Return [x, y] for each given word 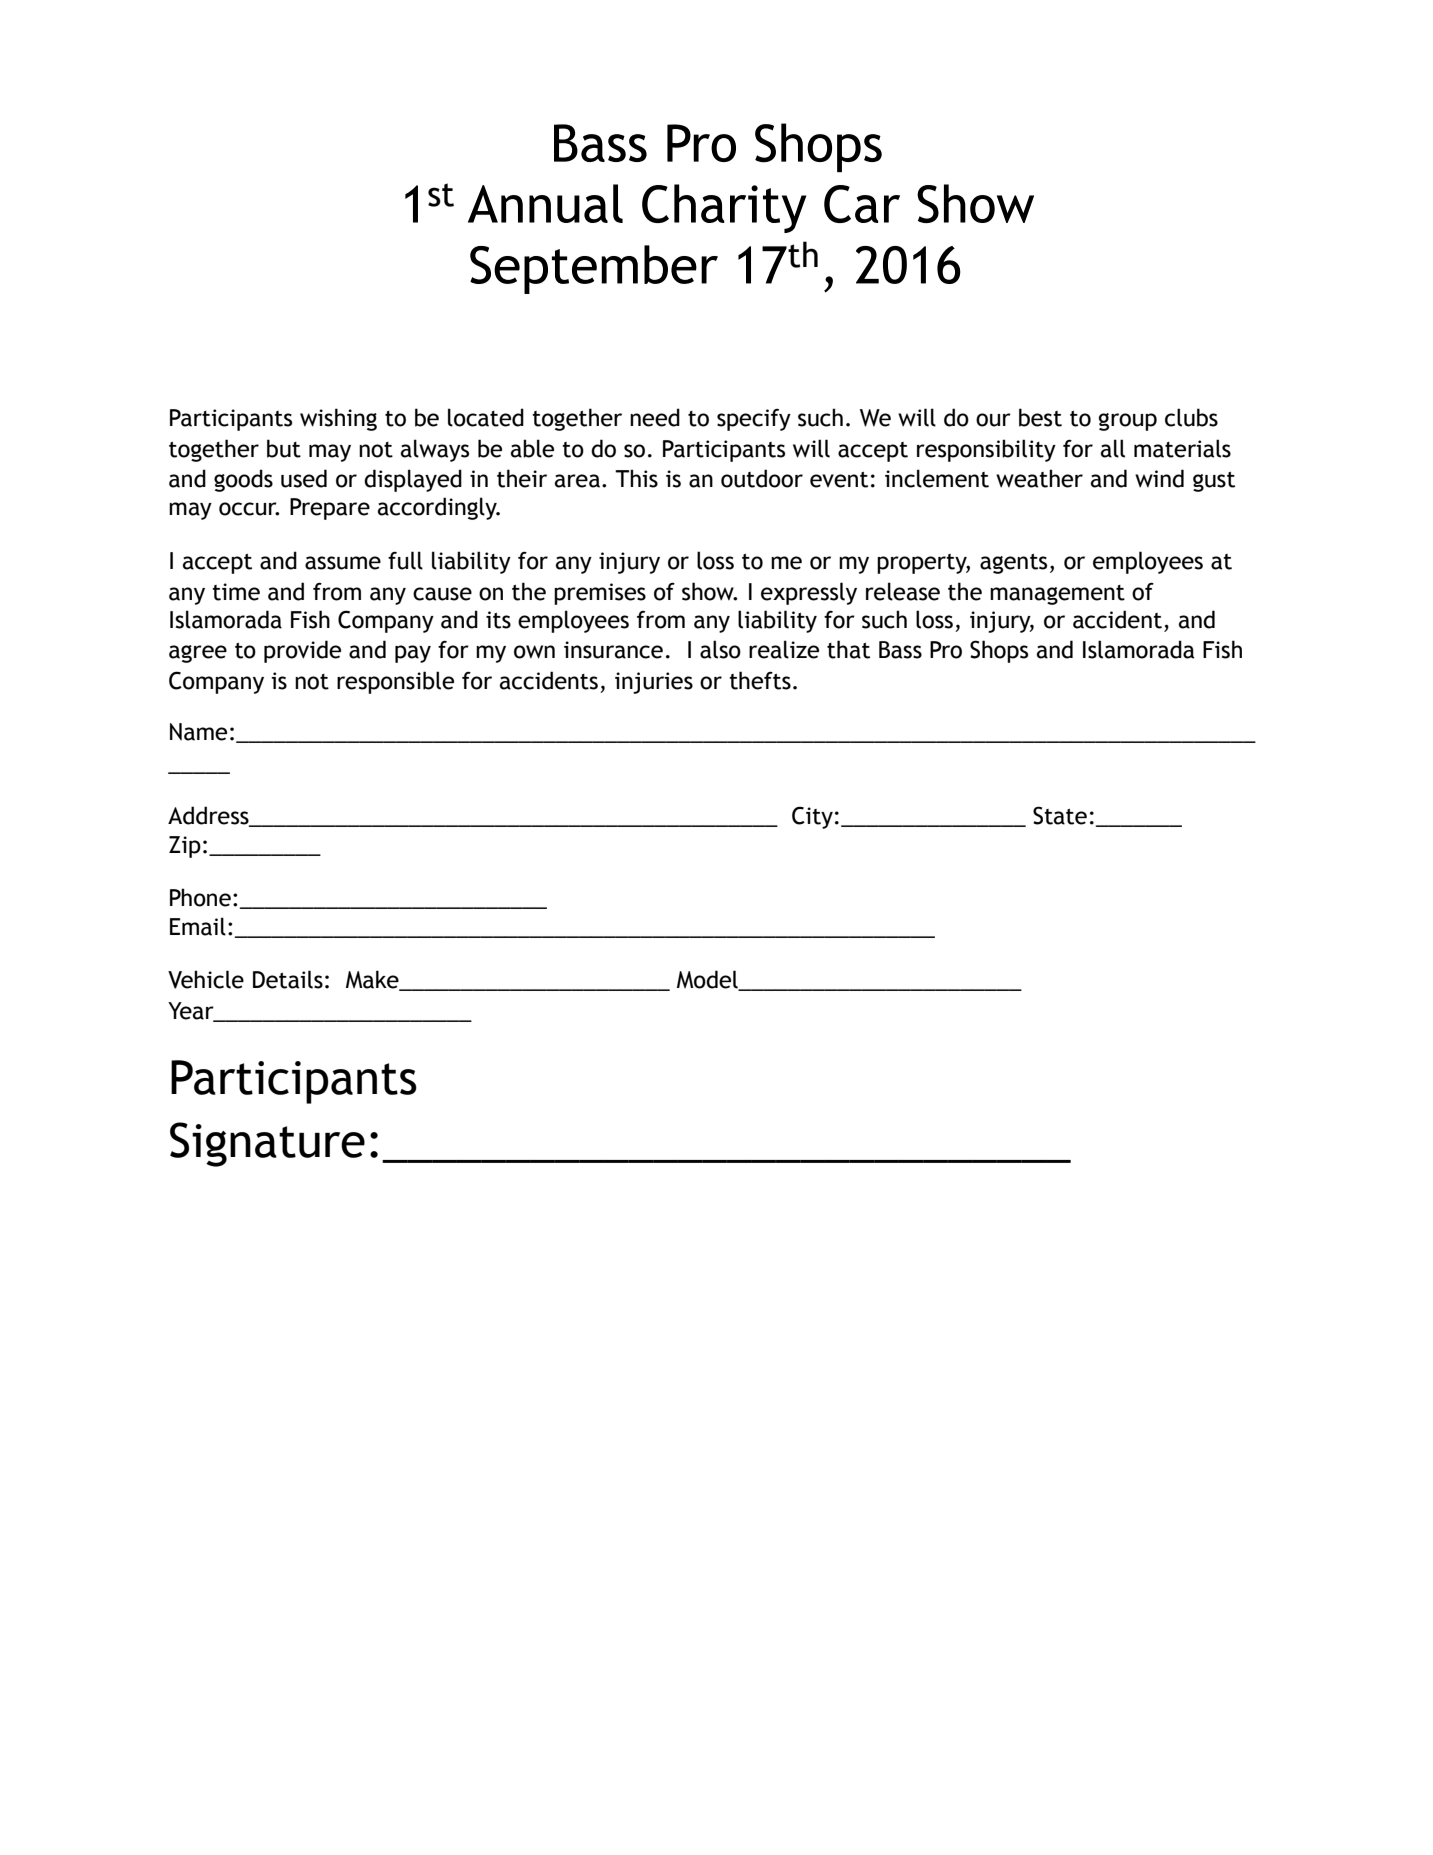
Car [862, 204]
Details [288, 979]
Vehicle [206, 979]
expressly [809, 593]
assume [343, 563]
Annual [545, 203]
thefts [760, 680]
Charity [724, 208]
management [1057, 595]
